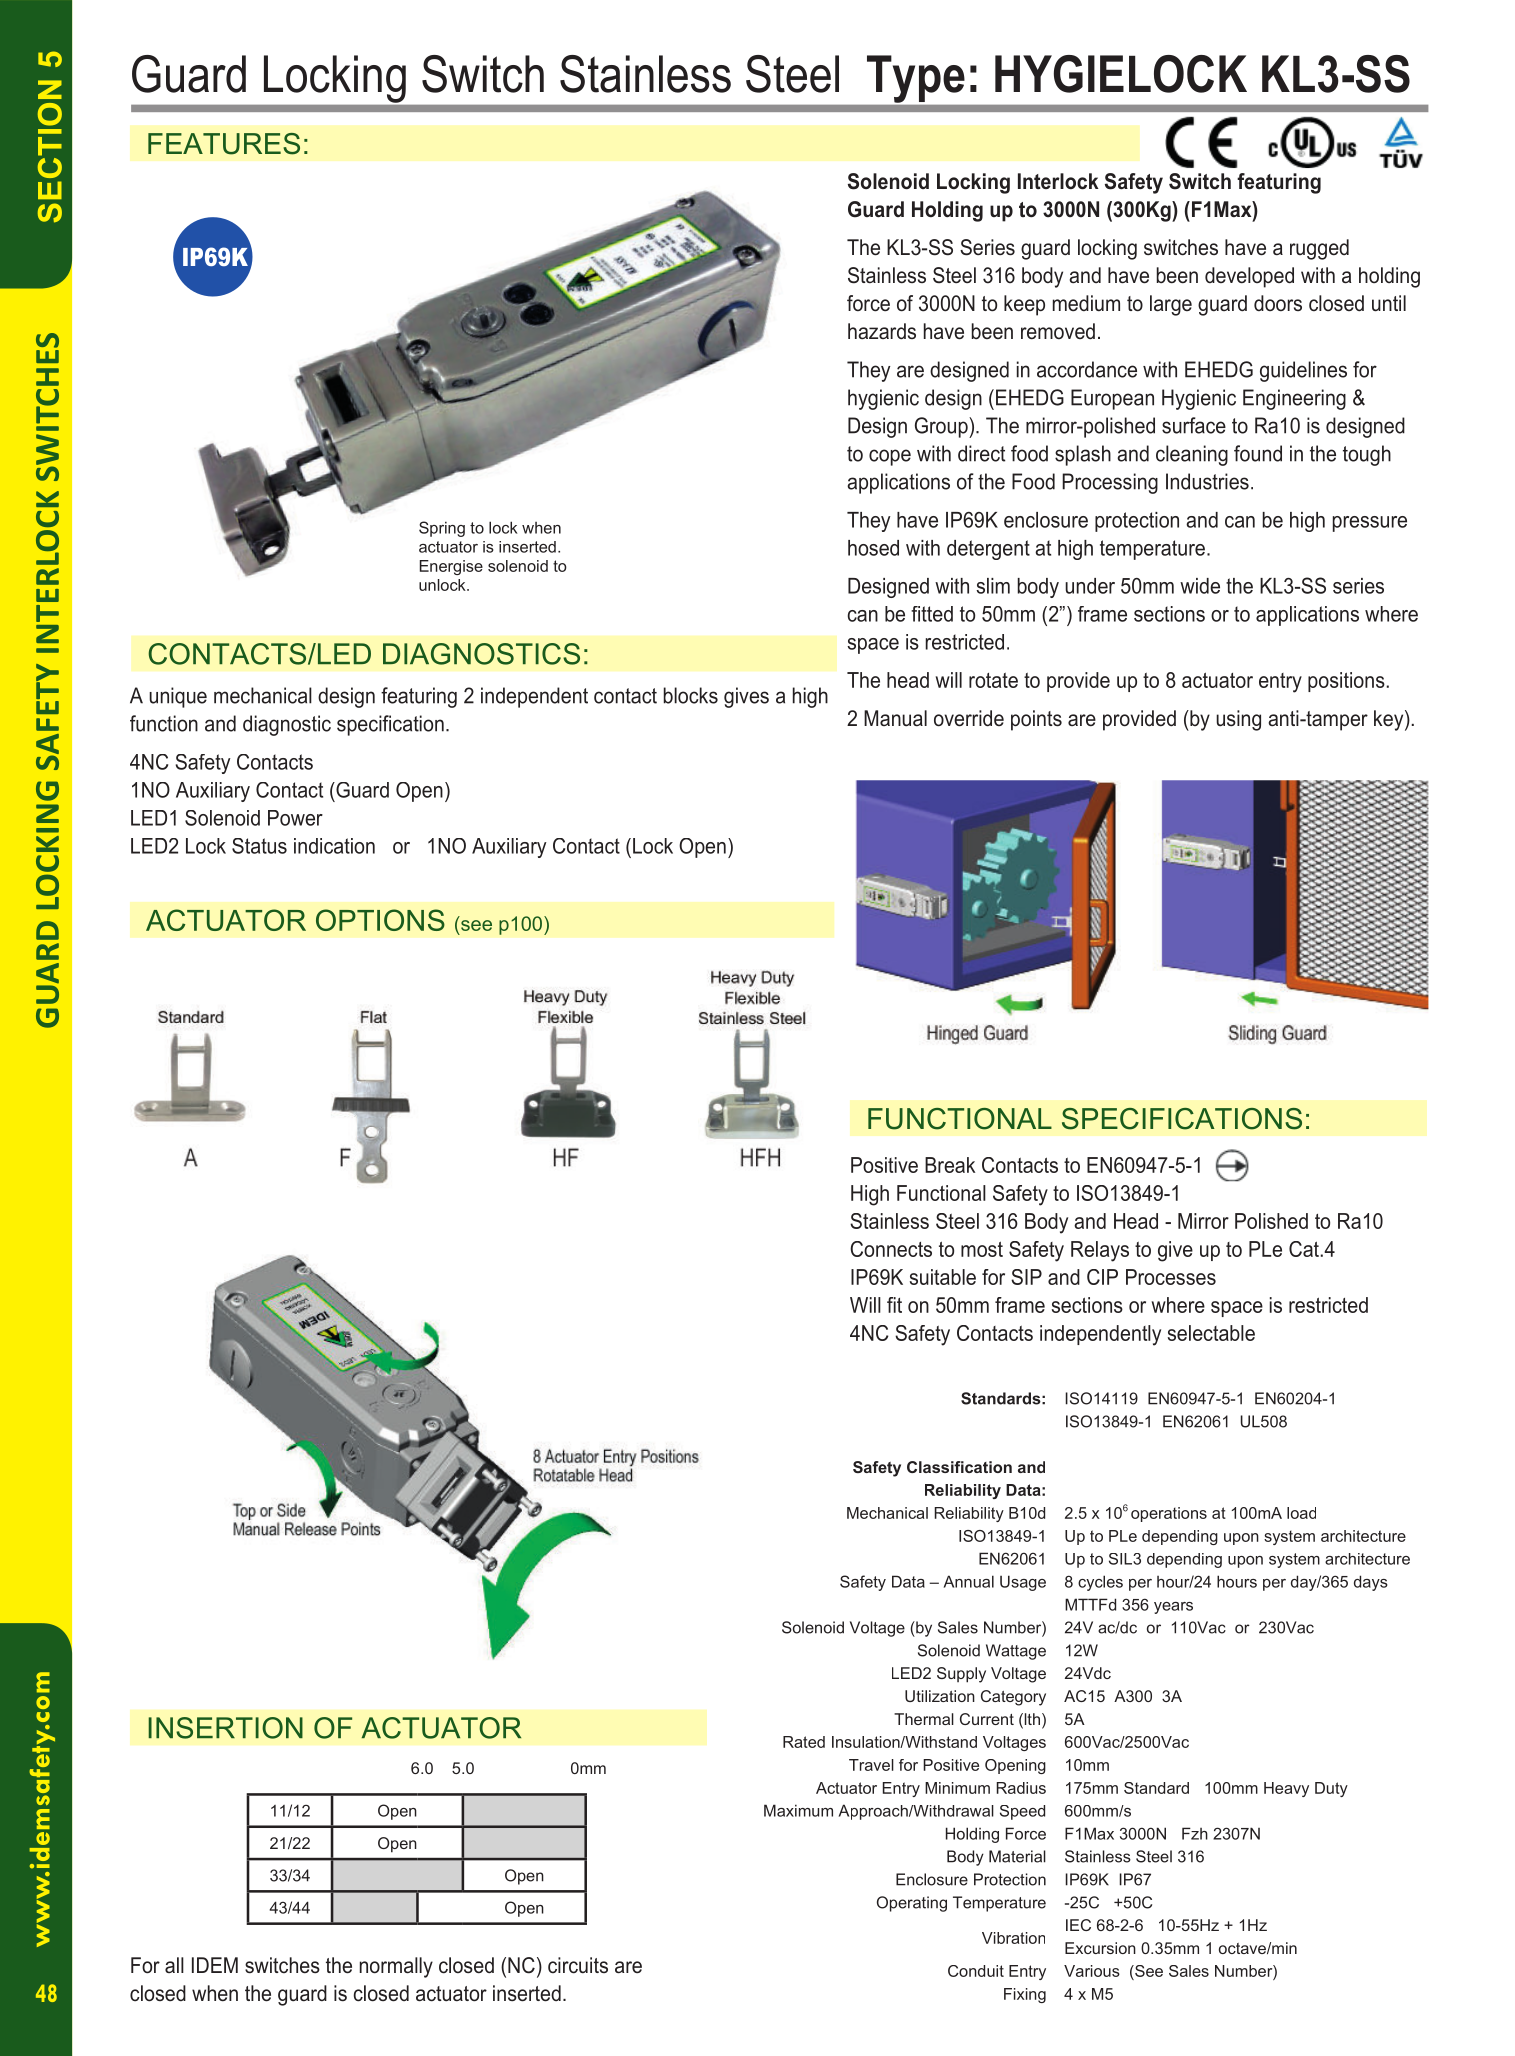  What do you see at coordinates (912, 1904) in the page?
I see `Operating` at bounding box center [912, 1904].
